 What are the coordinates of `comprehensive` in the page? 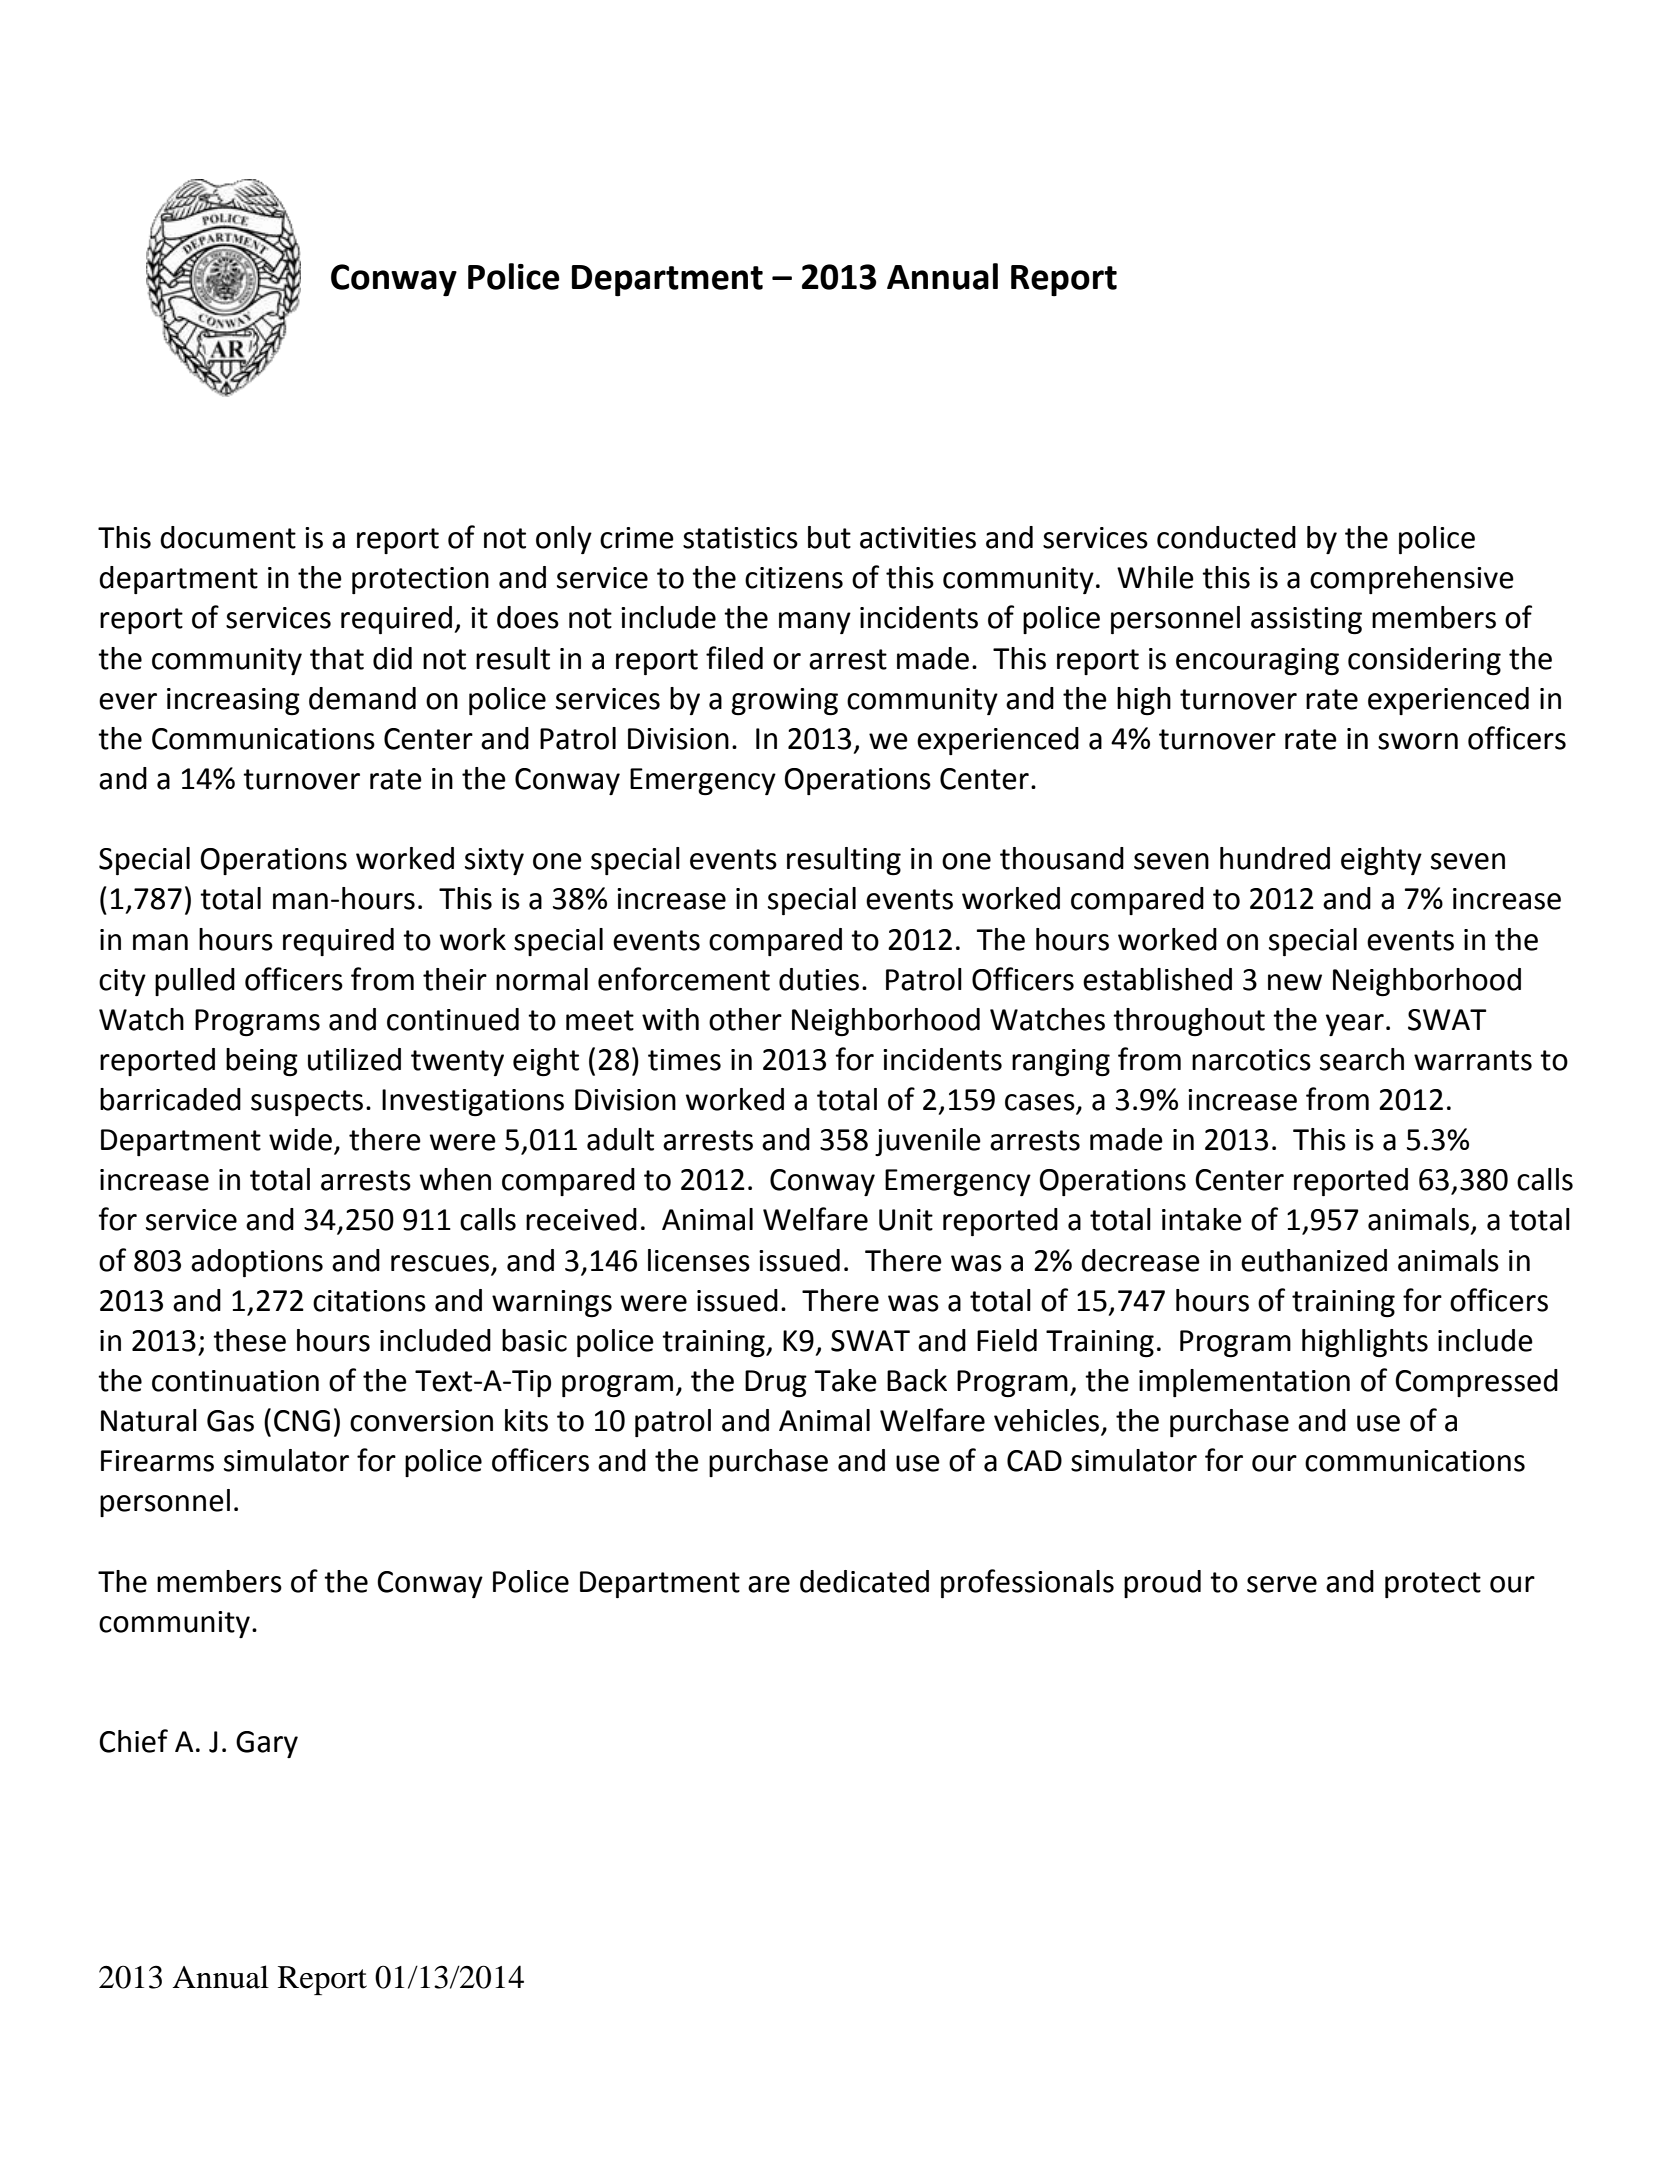 It's located at (1412, 580).
